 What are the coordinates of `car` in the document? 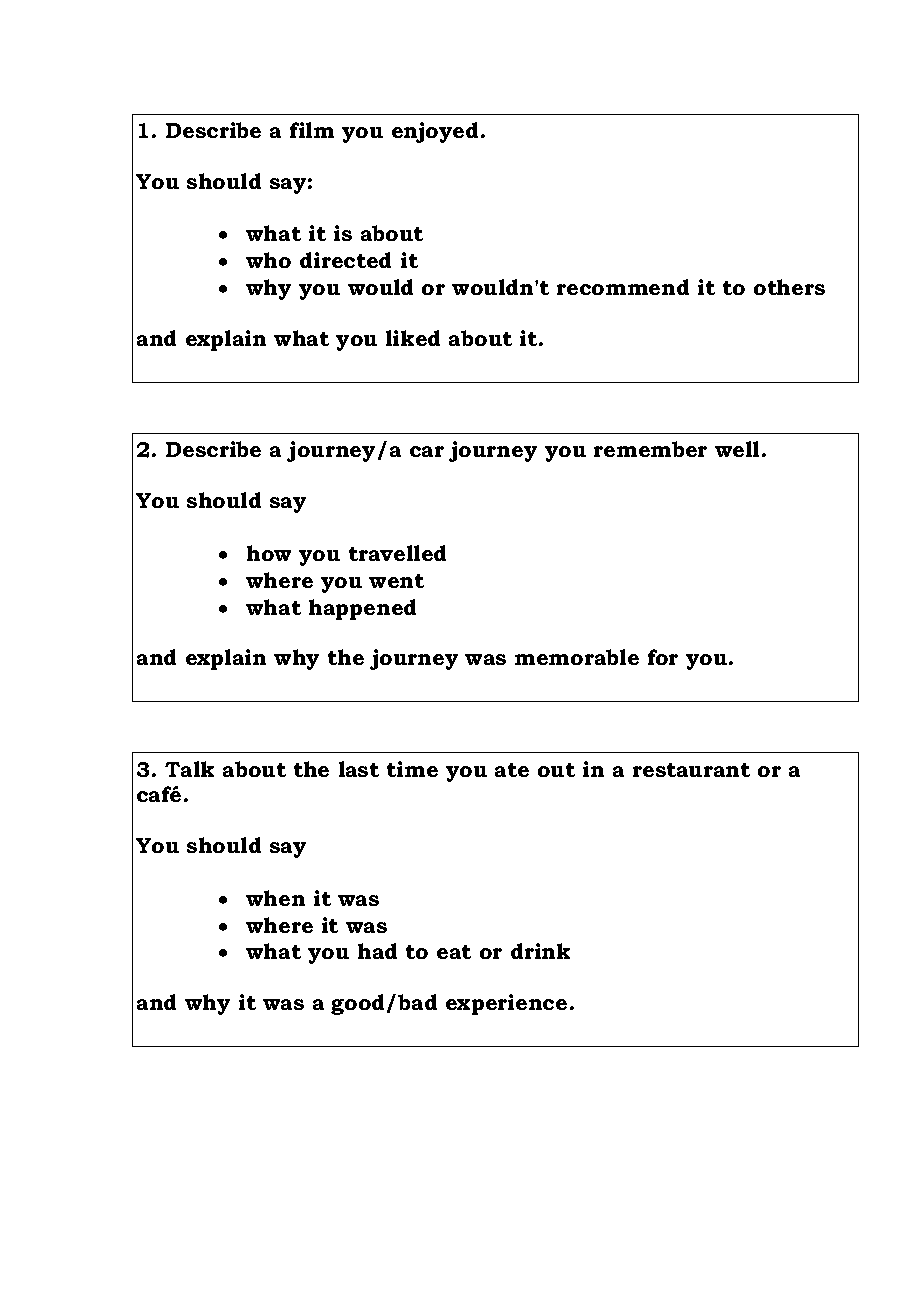 It's located at (427, 451).
